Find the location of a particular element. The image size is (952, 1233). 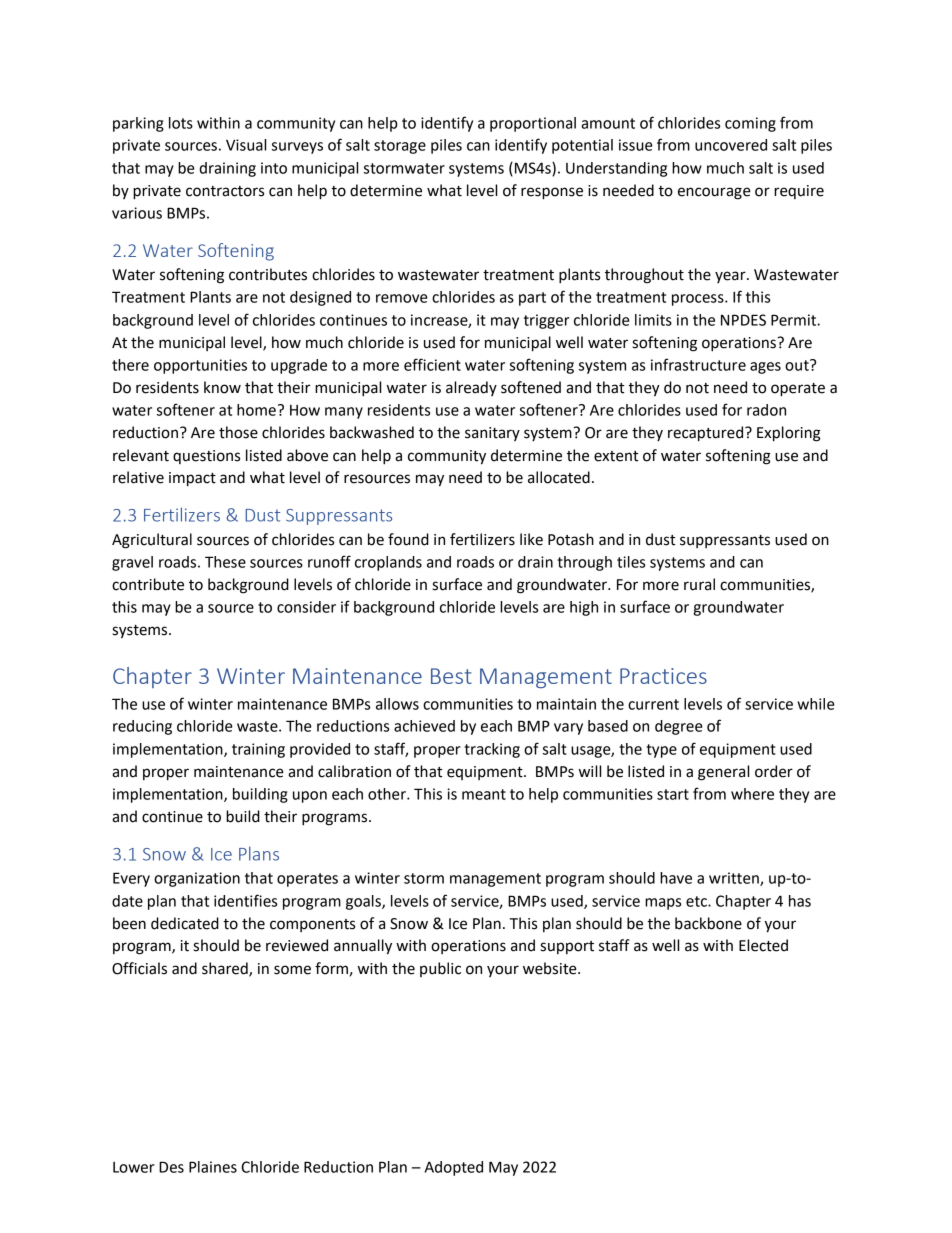

Elected is located at coordinates (763, 945).
